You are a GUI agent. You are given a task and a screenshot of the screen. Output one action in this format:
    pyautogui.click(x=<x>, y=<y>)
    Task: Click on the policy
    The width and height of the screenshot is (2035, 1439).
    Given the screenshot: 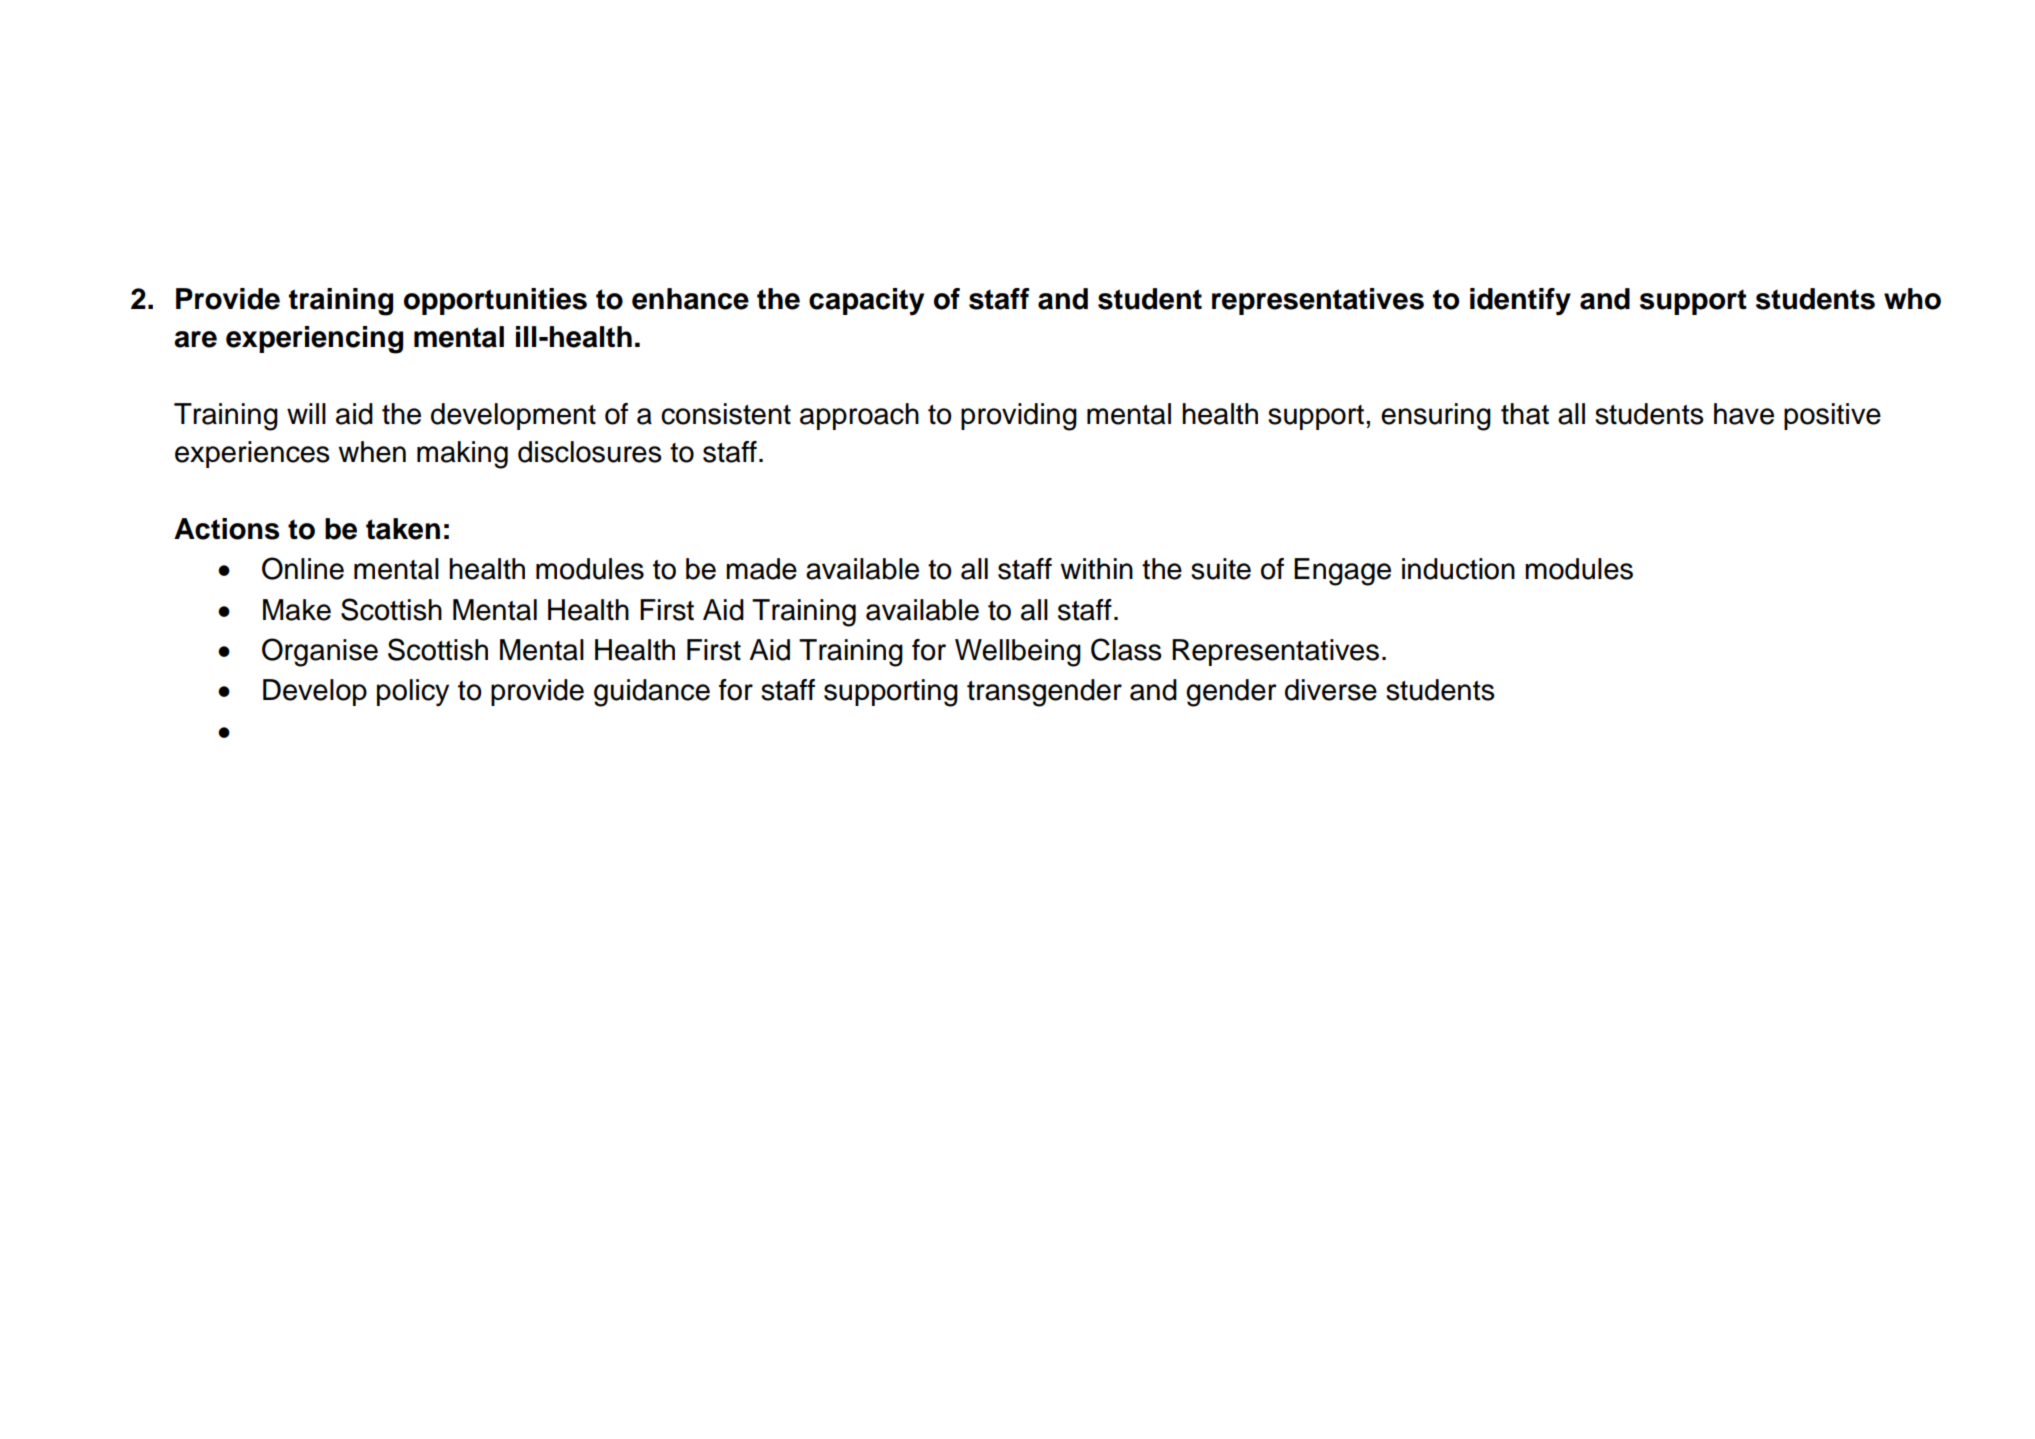 What is the action you would take?
    pyautogui.click(x=413, y=692)
